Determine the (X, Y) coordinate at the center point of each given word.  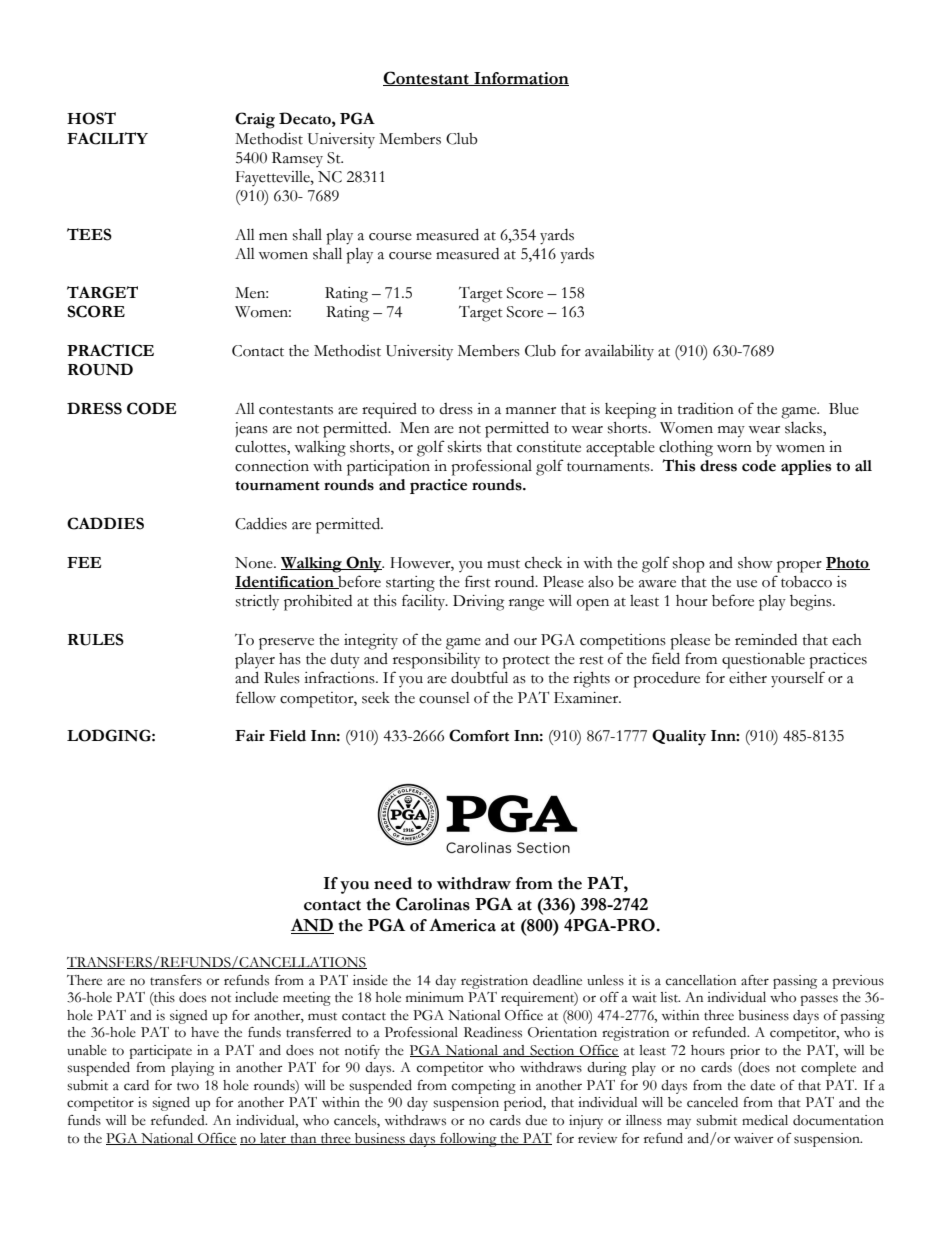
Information (520, 79)
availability (619, 352)
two (188, 1086)
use (746, 584)
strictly (257, 602)
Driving (478, 603)
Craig (255, 120)
